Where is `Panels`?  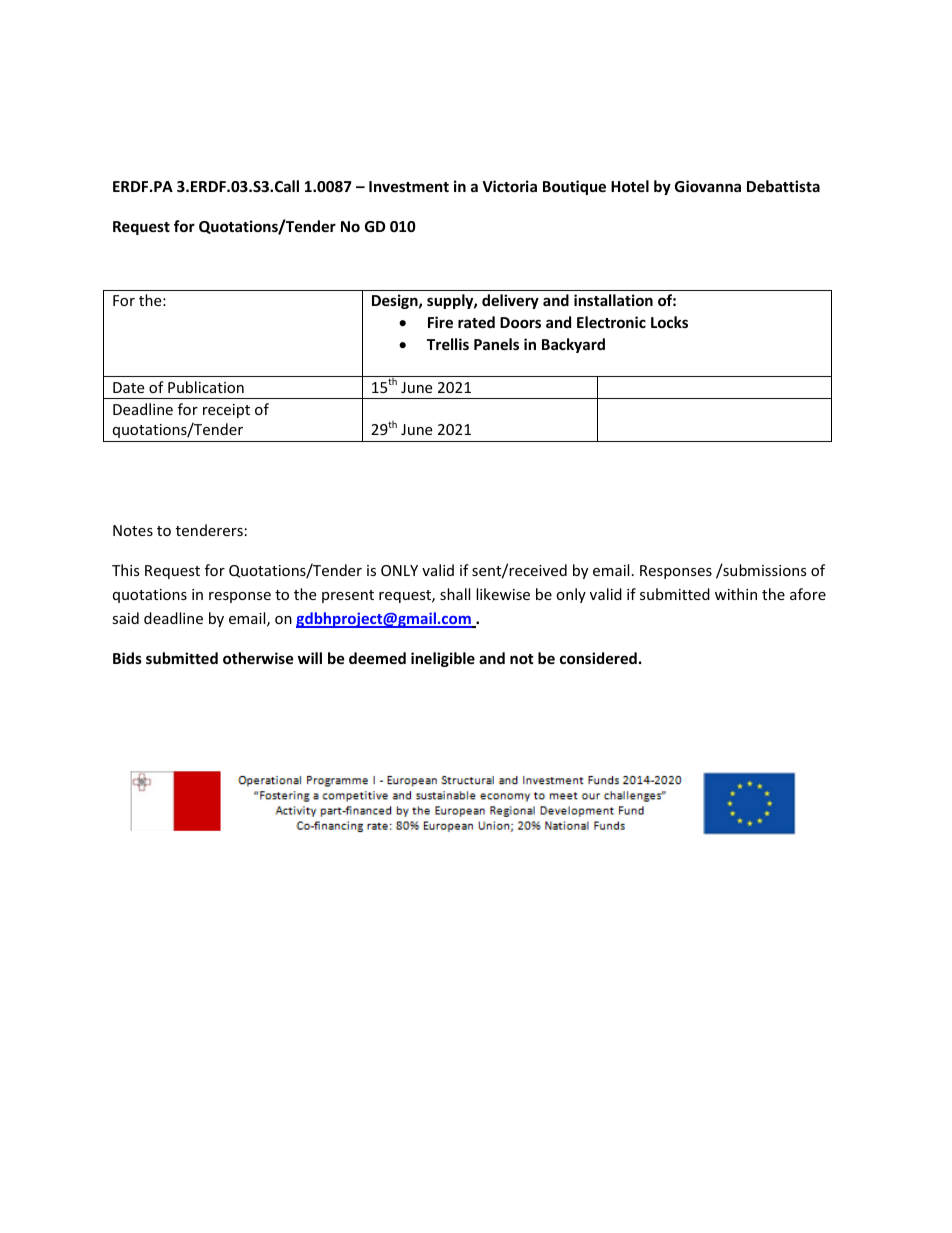 Panels is located at coordinates (496, 344).
